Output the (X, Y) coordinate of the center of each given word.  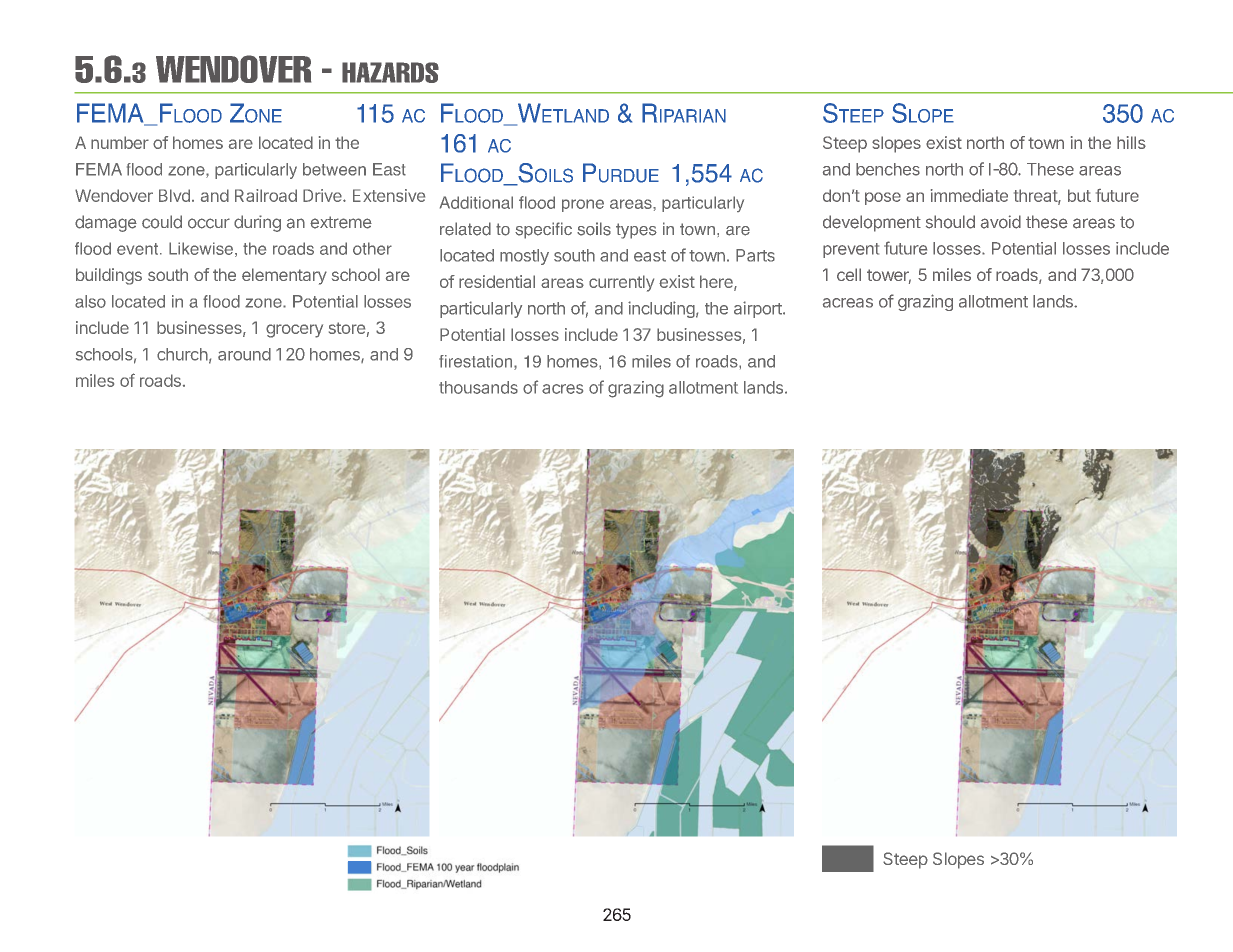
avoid (1001, 222)
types (636, 231)
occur (209, 223)
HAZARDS (390, 72)
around (244, 354)
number (120, 142)
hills (1131, 142)
